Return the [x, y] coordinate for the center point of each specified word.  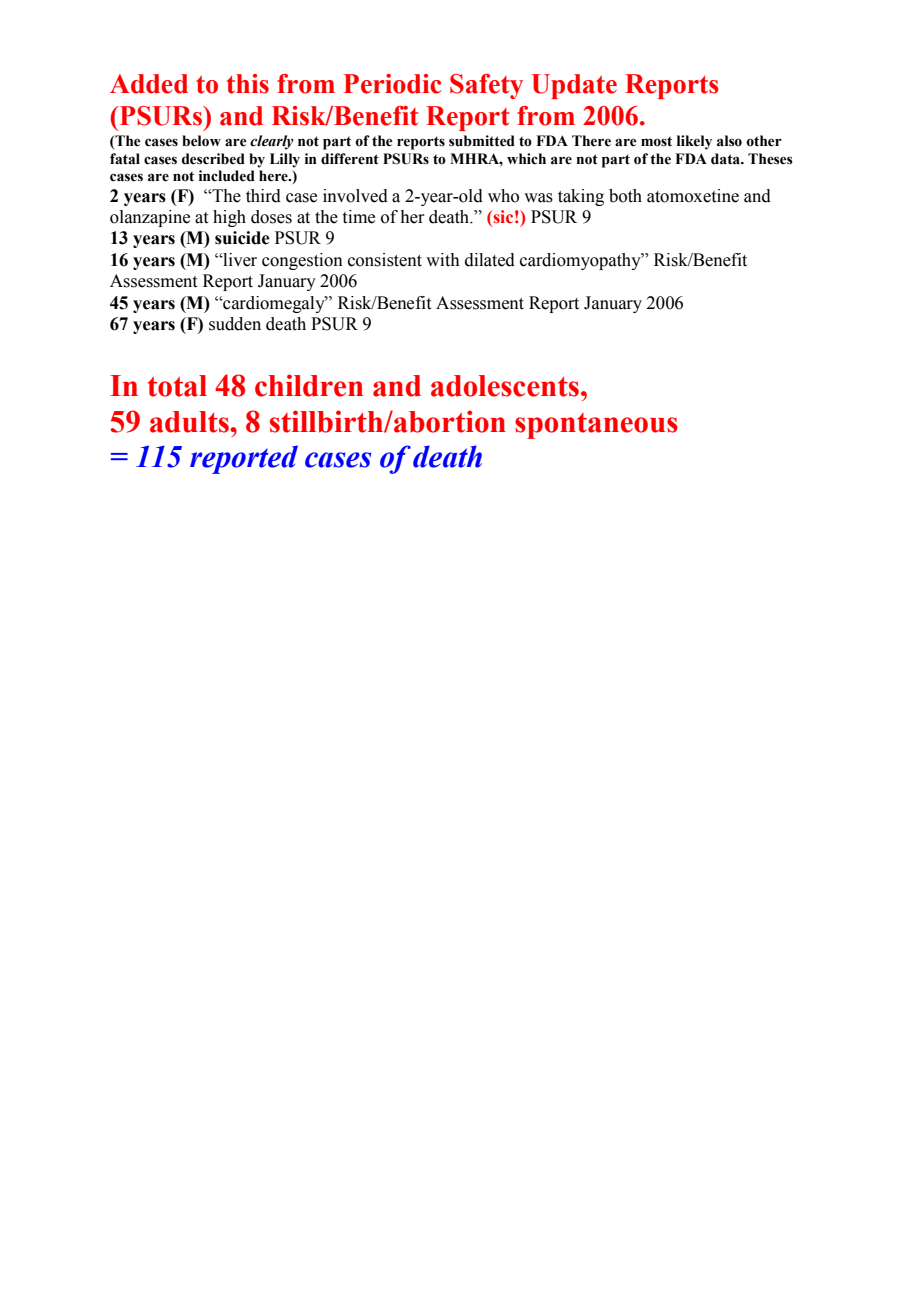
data [727, 159]
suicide [242, 238]
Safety [486, 86]
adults [190, 422]
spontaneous [596, 426]
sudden [235, 324]
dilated [490, 260]
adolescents [505, 386]
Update [574, 86]
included [227, 176]
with [443, 260]
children [309, 385]
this [247, 84]
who [503, 196]
